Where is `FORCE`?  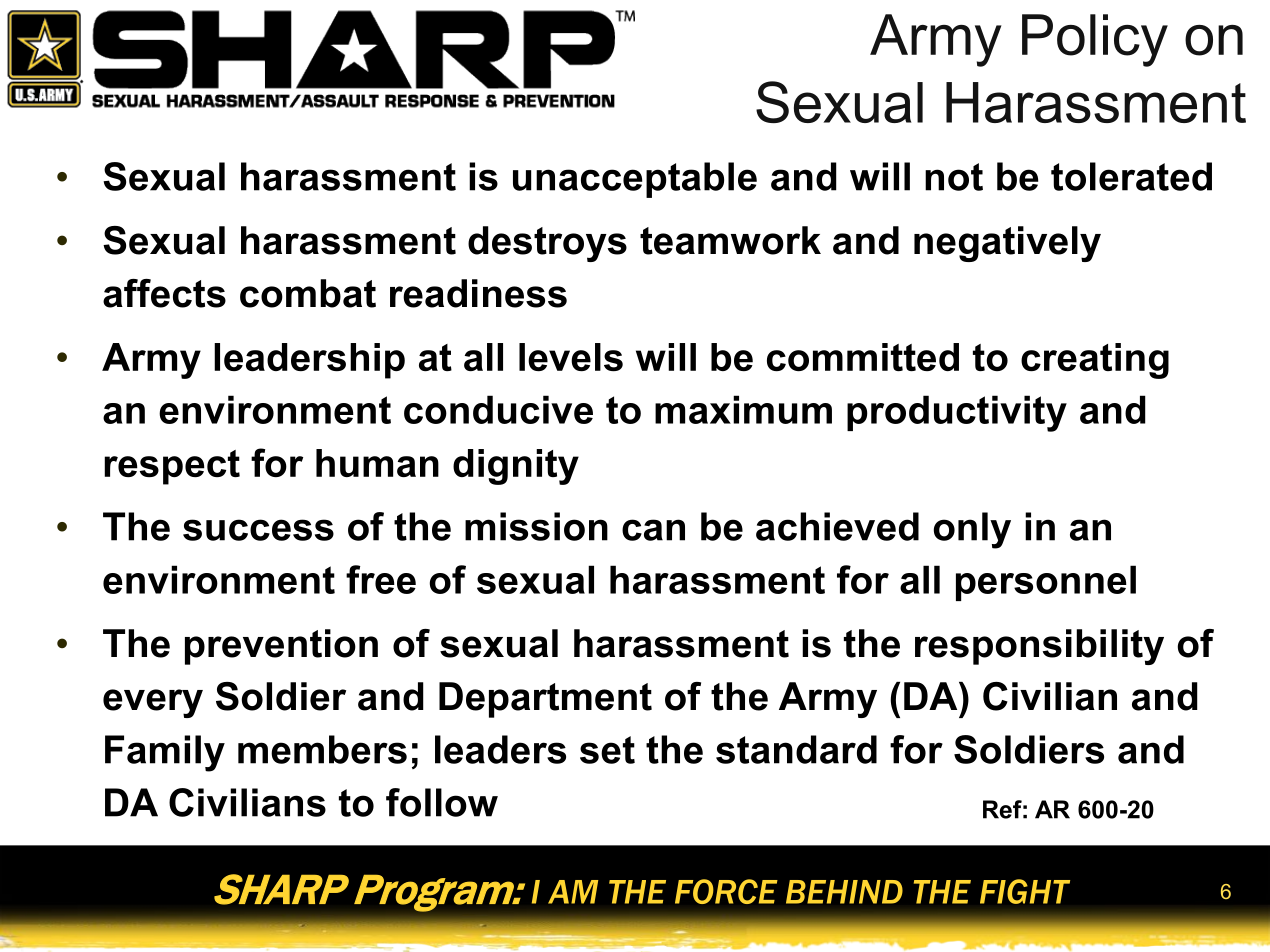 FORCE is located at coordinates (726, 891).
